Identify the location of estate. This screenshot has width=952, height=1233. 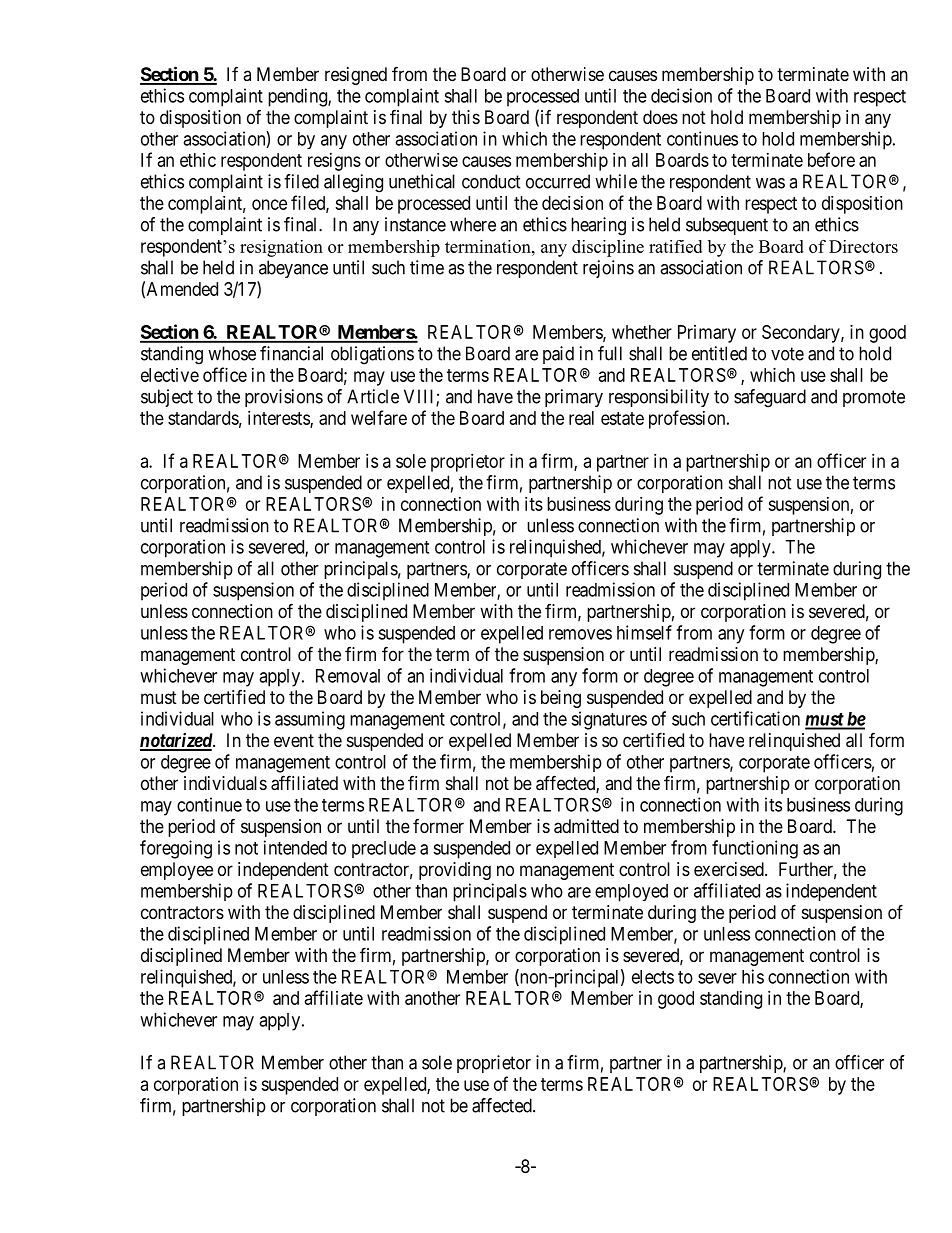
(622, 418).
